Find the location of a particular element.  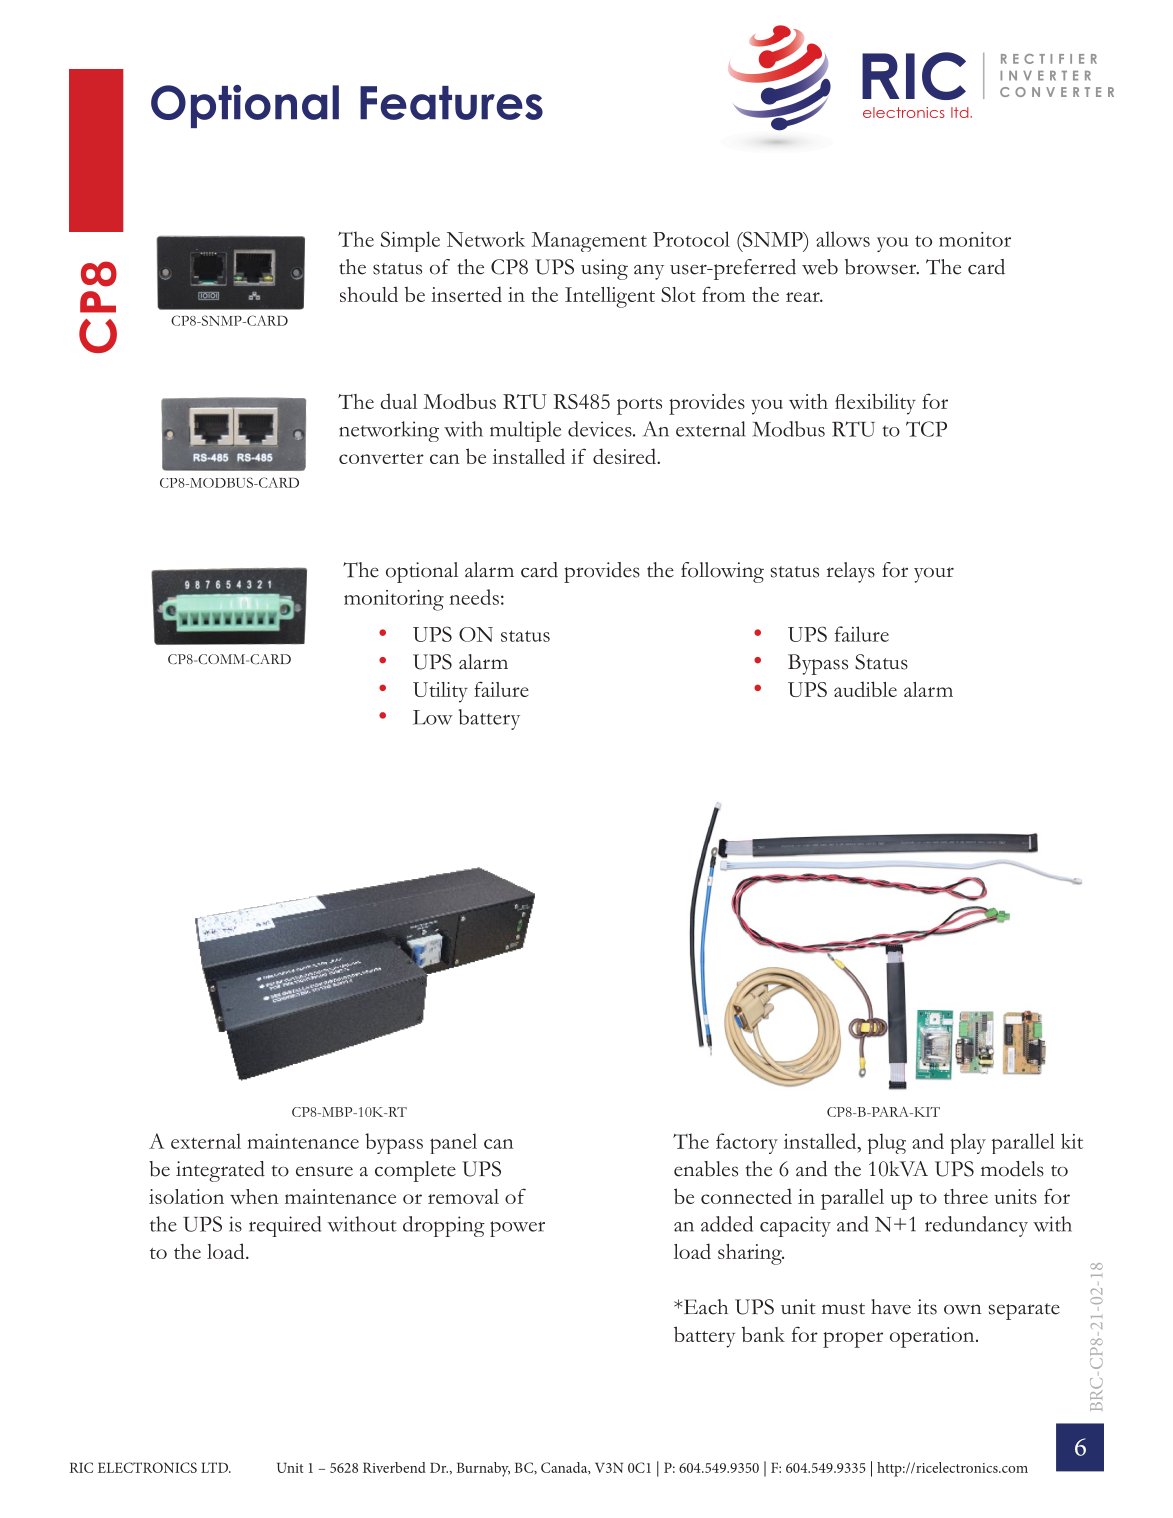

audible is located at coordinates (865, 689).
